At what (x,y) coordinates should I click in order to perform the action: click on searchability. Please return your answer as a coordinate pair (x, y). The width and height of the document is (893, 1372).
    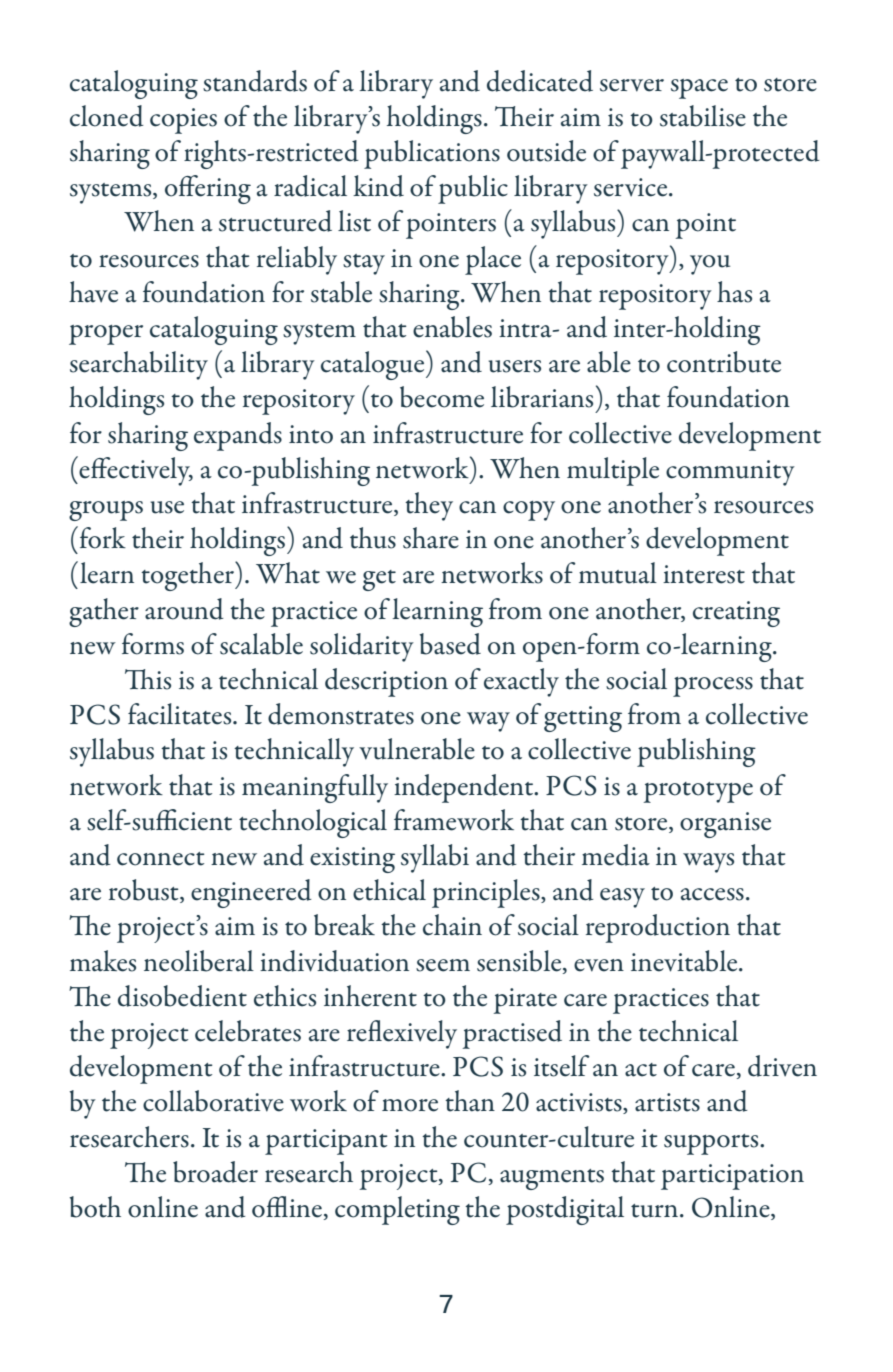
    Looking at the image, I should click on (139, 365).
